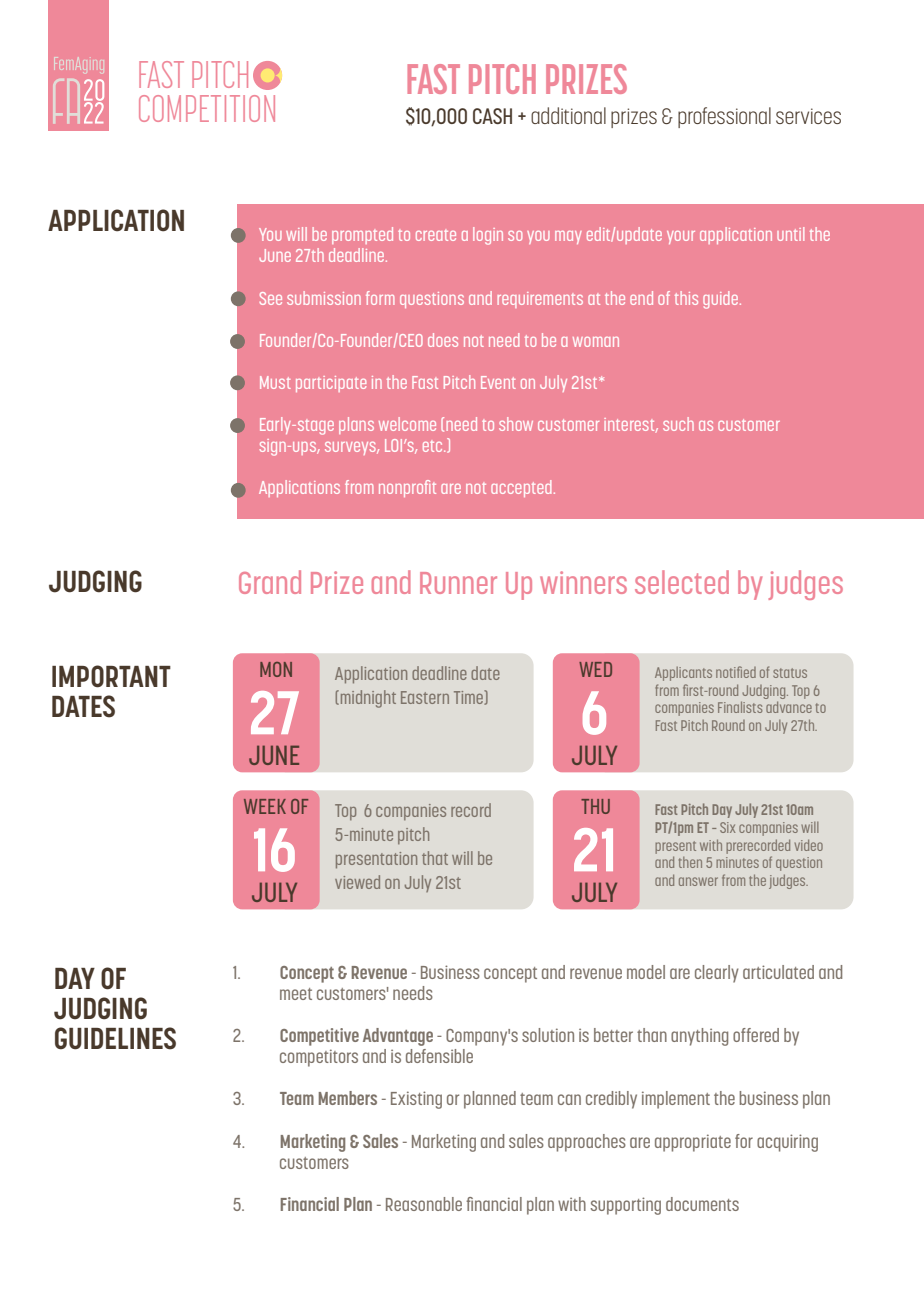  What do you see at coordinates (678, 424) in the page?
I see `such` at bounding box center [678, 424].
